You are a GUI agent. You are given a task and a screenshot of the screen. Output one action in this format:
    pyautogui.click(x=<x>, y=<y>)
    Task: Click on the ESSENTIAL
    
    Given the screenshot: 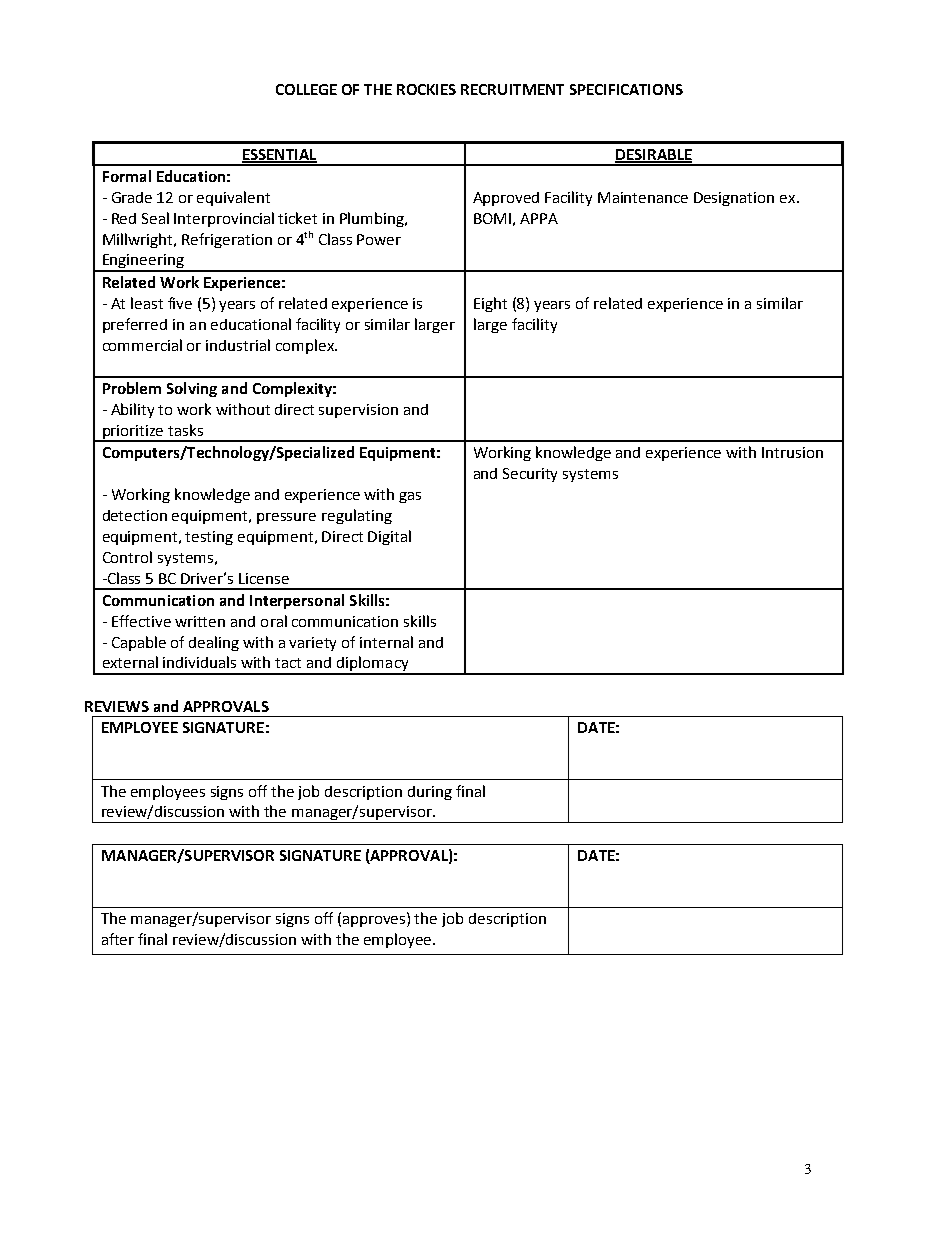 What is the action you would take?
    pyautogui.click(x=279, y=155)
